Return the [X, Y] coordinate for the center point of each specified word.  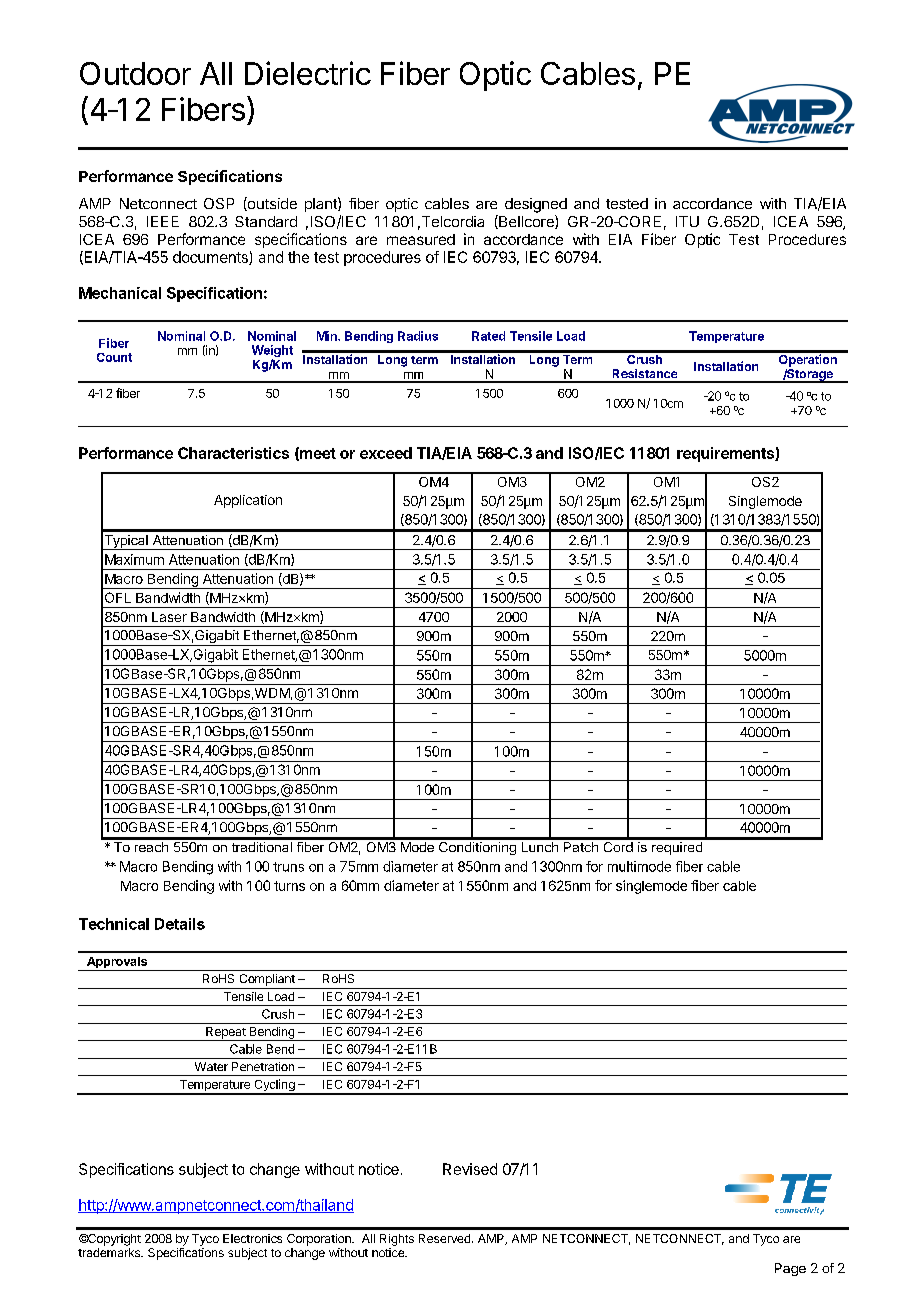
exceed [386, 453]
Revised [470, 1169]
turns [289, 886]
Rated [488, 336]
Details [180, 924]
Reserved [444, 1238]
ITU [687, 221]
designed [536, 205]
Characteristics [233, 453]
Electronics [252, 1238]
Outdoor [135, 73]
